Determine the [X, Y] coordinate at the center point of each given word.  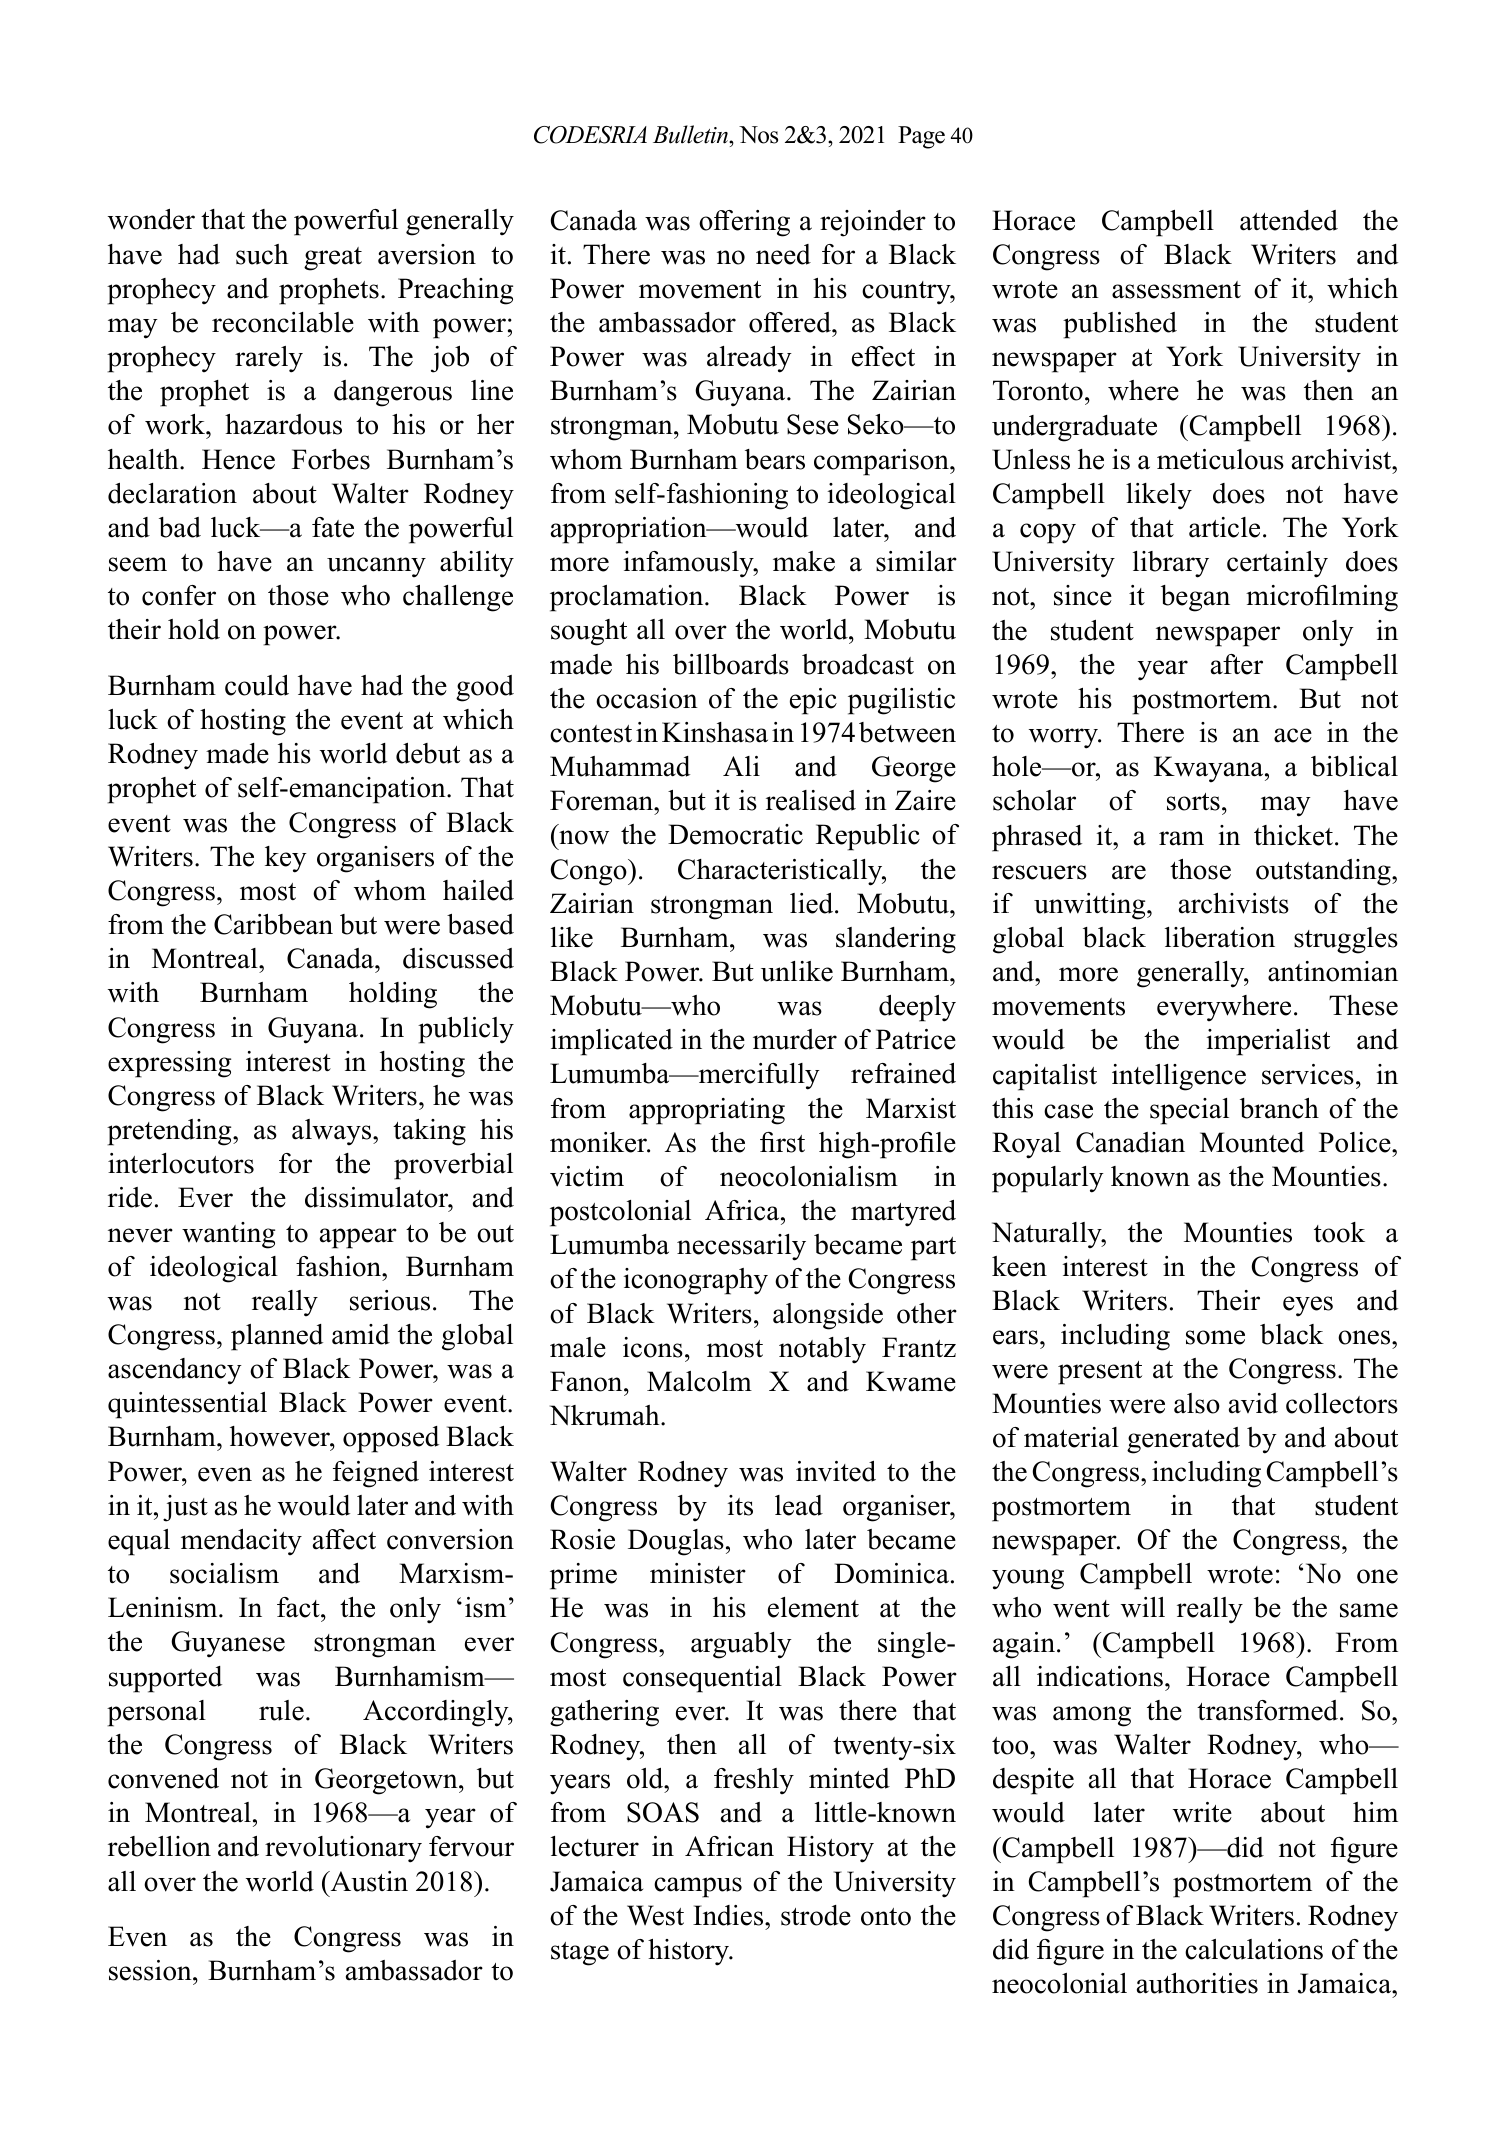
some [1215, 1337]
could [257, 685]
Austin [368, 1881]
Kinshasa [715, 732]
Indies [729, 1915]
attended [1289, 220]
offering [744, 223]
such [262, 254]
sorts [1193, 802]
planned [277, 1337]
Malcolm [699, 1381]
